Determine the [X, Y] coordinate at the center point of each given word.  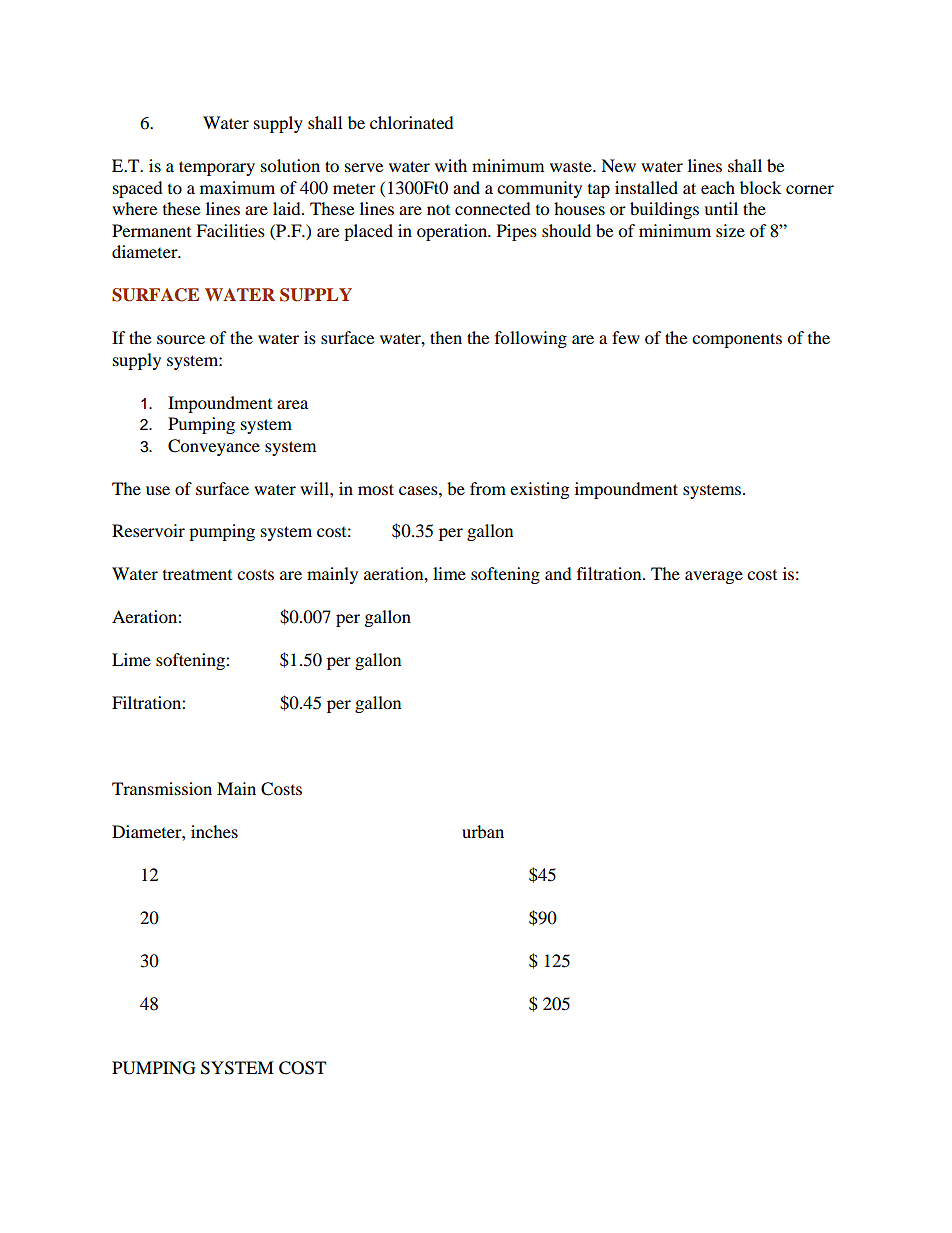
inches [214, 831]
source [181, 339]
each [718, 187]
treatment [197, 575]
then [446, 337]
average [714, 577]
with [451, 165]
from [488, 488]
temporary [217, 168]
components [737, 340]
